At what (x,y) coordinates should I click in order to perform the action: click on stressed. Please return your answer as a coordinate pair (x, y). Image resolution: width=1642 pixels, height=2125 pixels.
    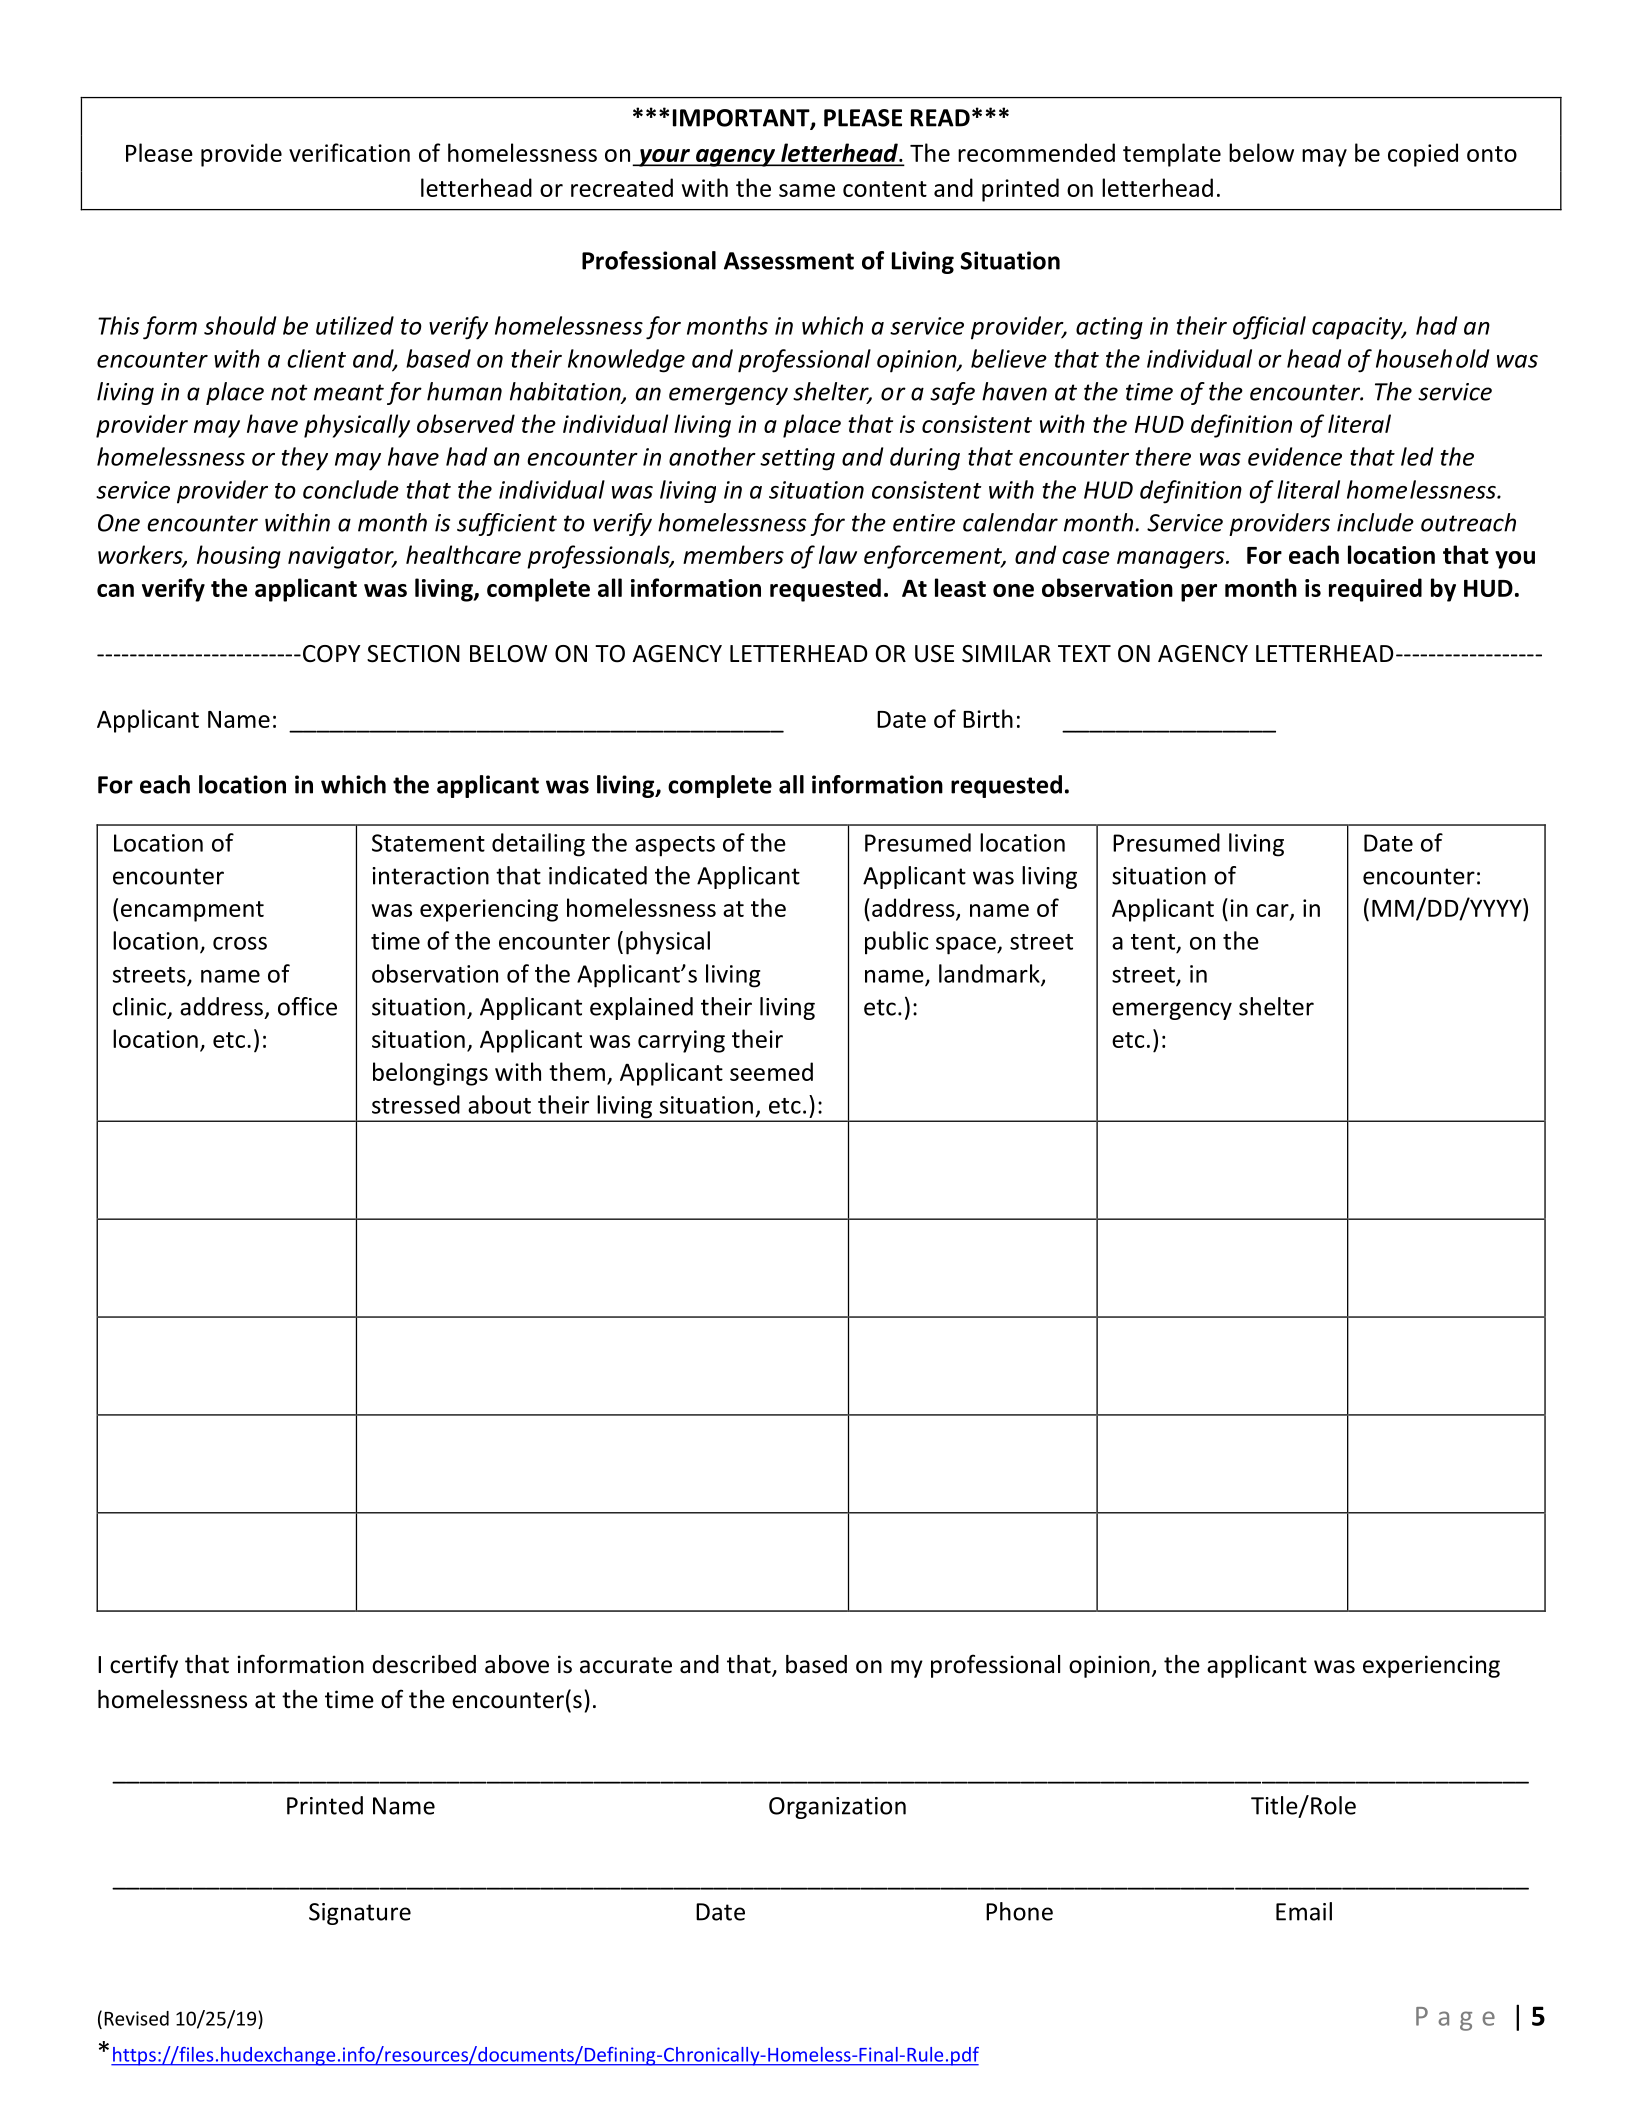
    Looking at the image, I should click on (416, 1104).
